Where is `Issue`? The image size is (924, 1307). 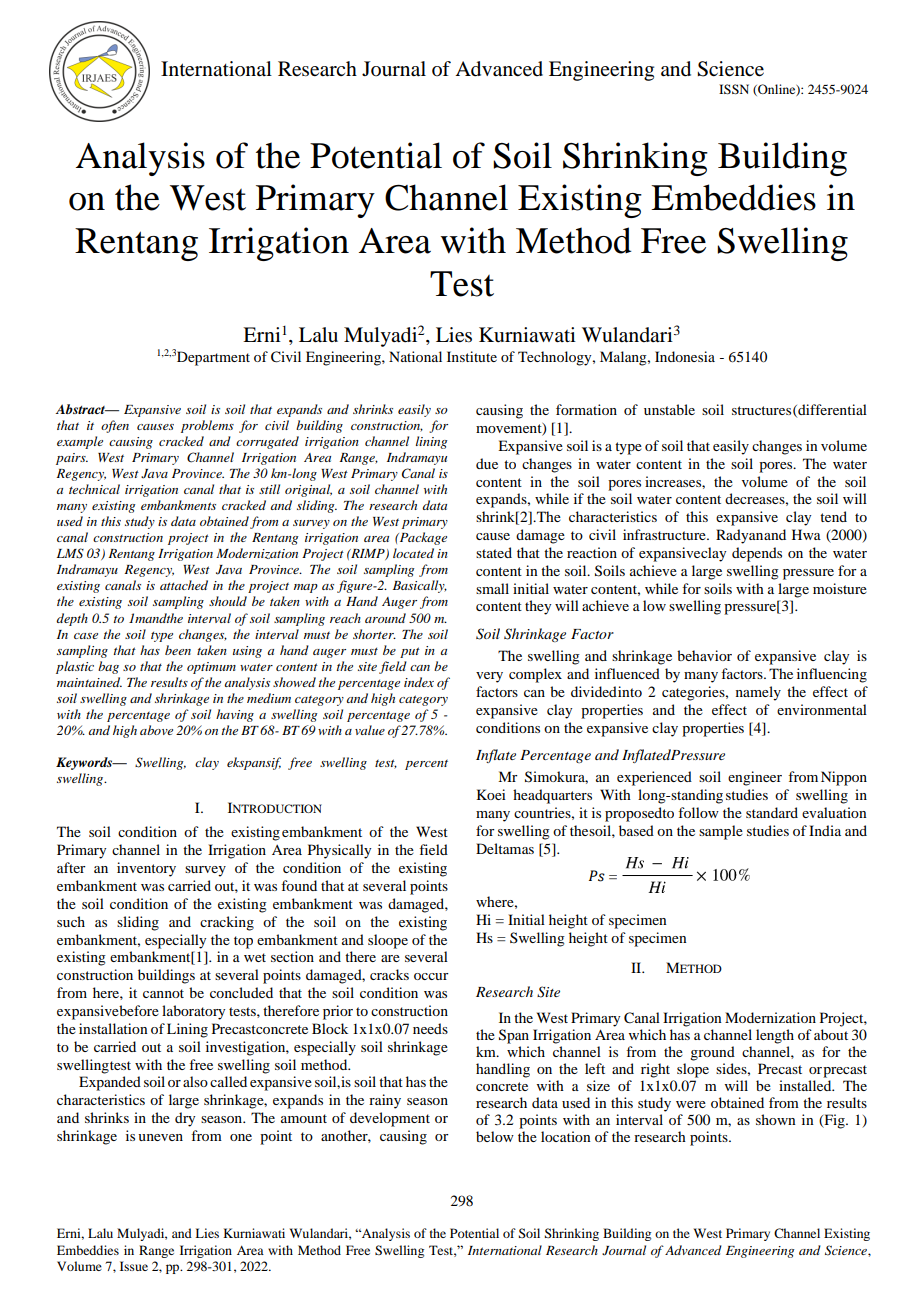 Issue is located at coordinates (134, 1266).
